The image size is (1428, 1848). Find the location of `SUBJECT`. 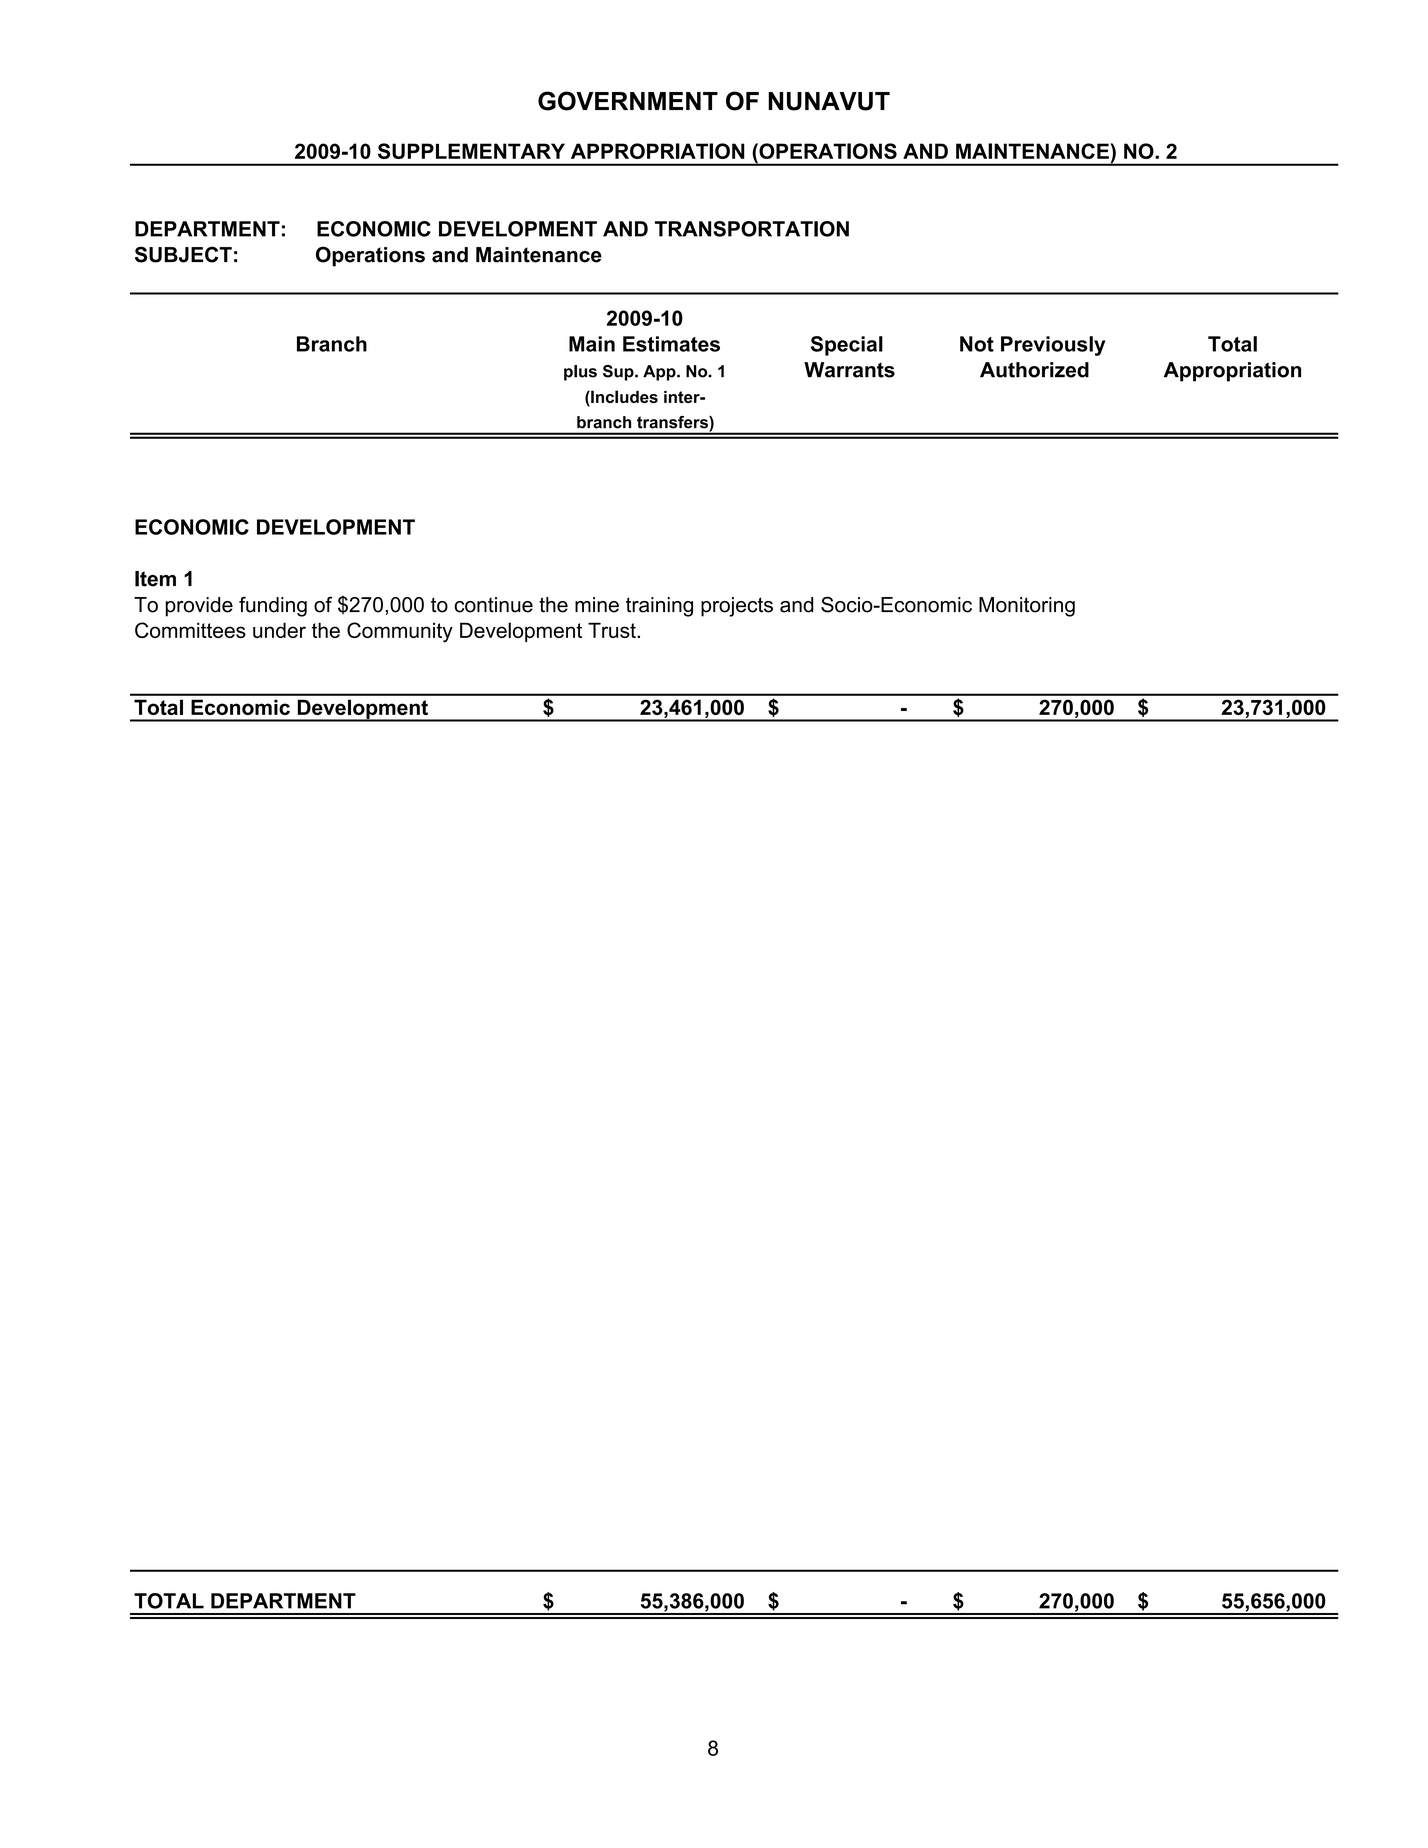

SUBJECT is located at coordinates (183, 254).
